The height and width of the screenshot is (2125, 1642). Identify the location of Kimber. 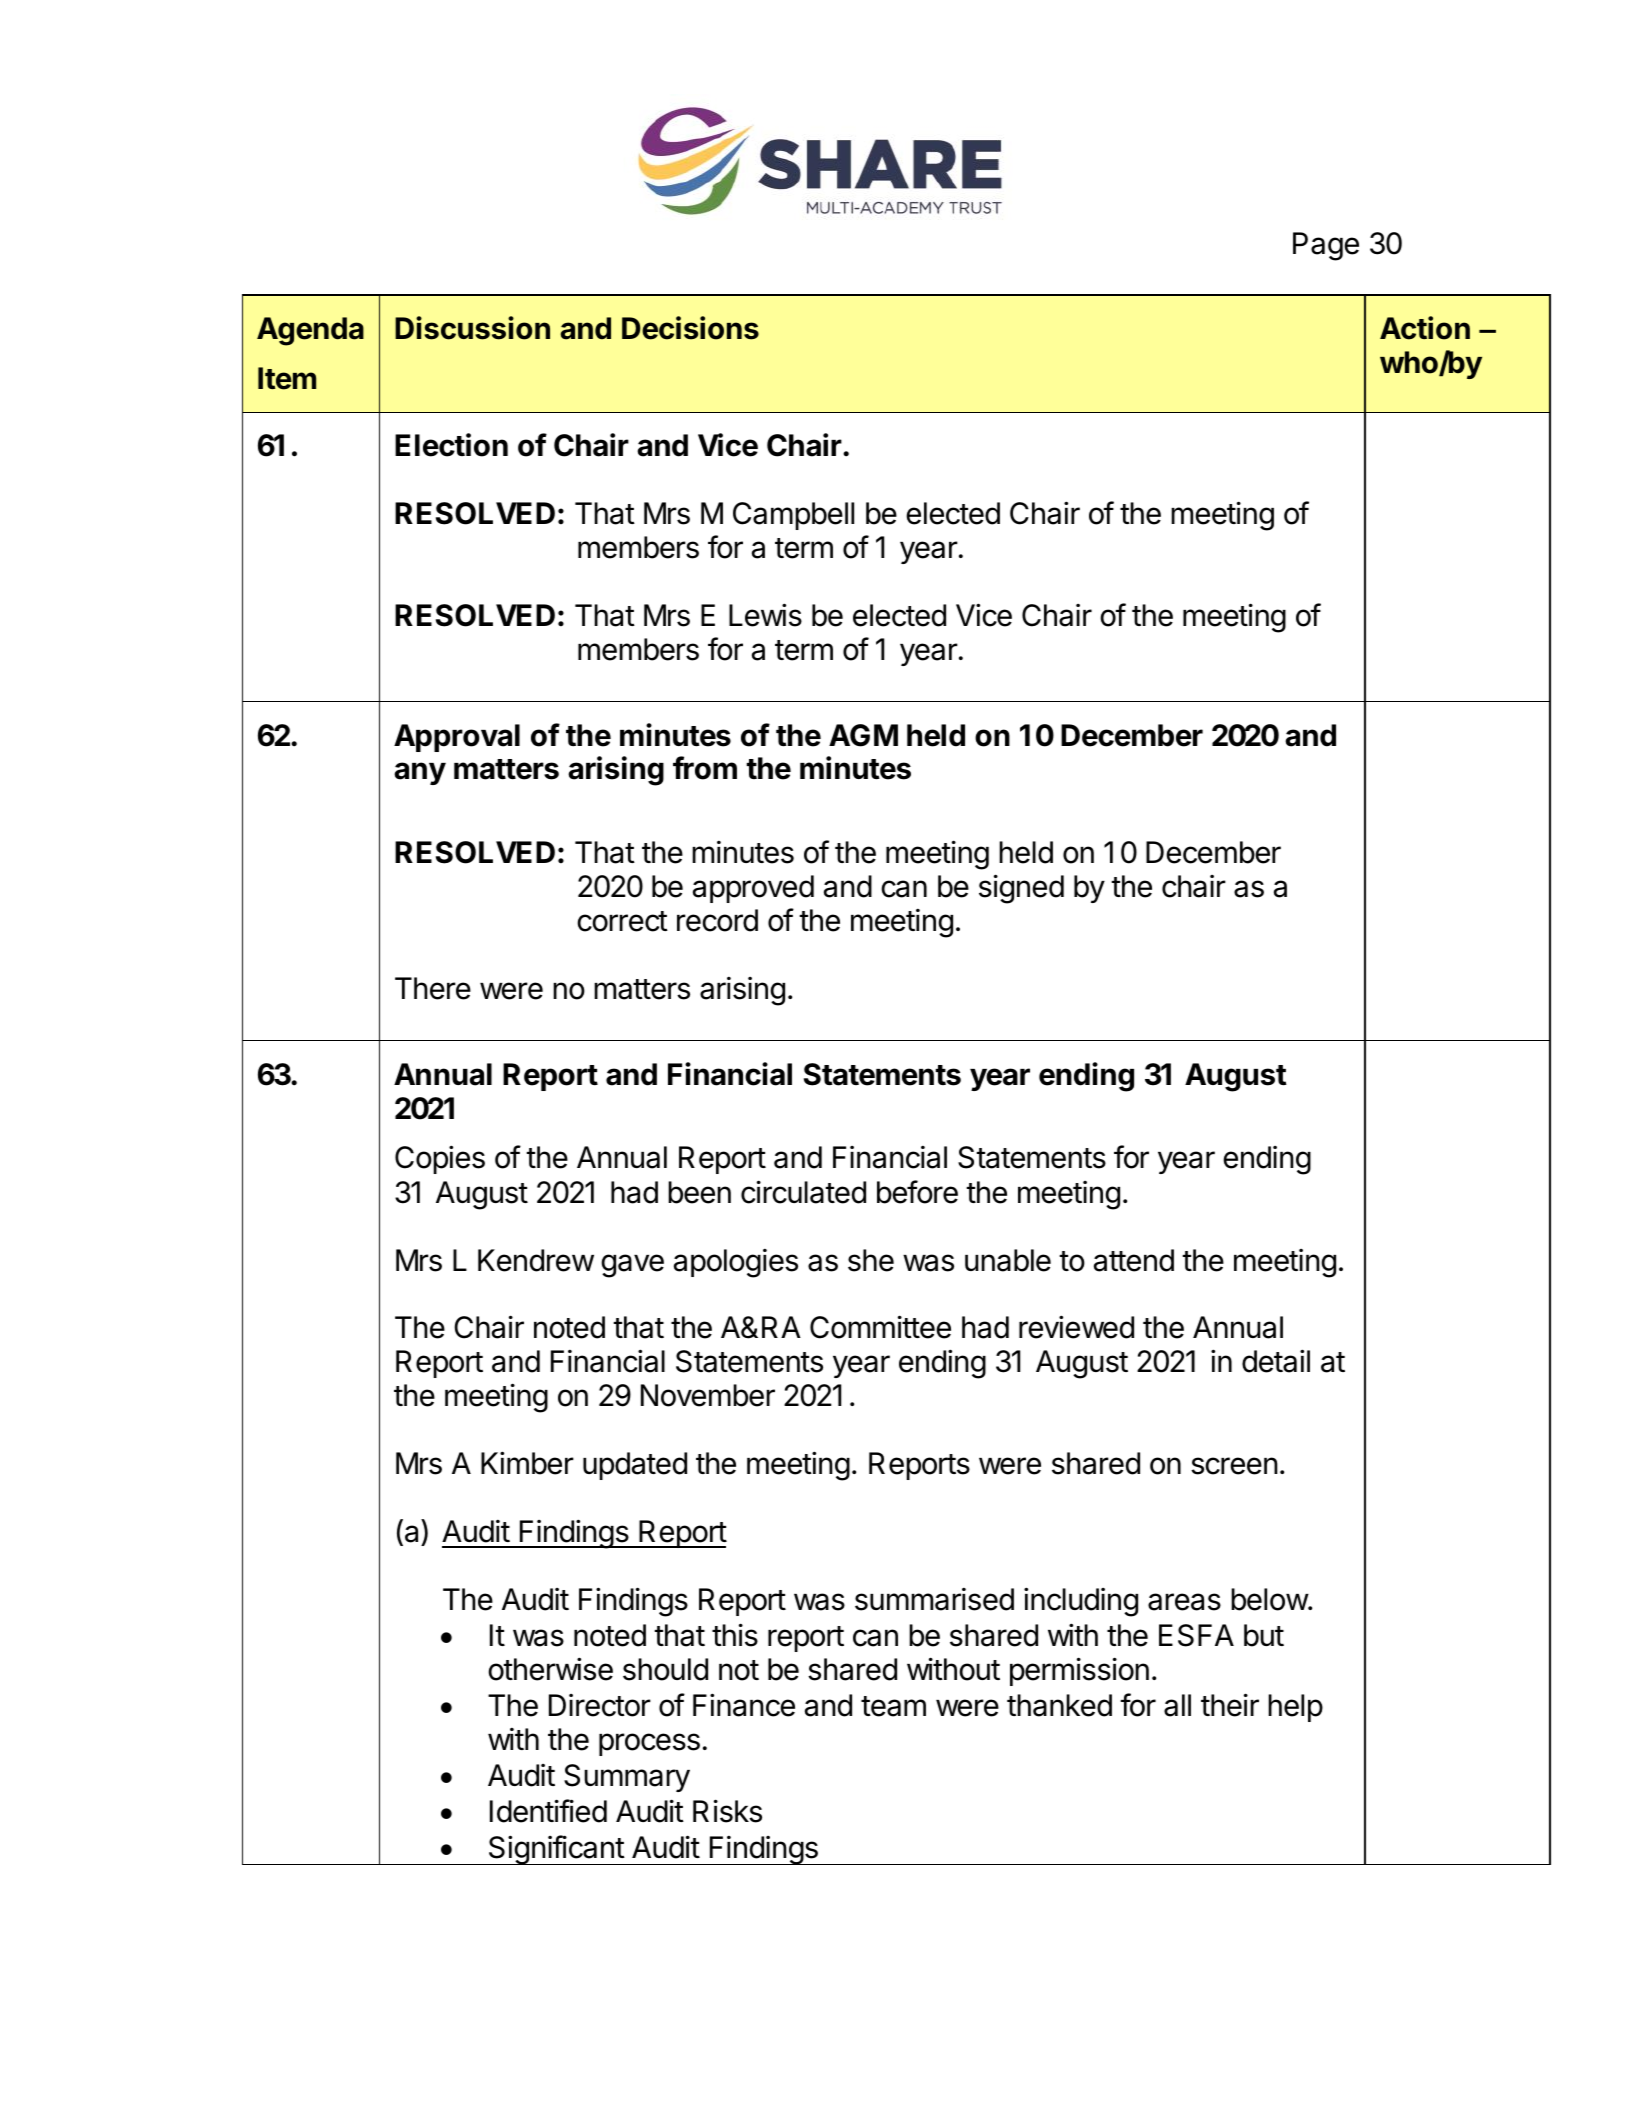
(527, 1463).
